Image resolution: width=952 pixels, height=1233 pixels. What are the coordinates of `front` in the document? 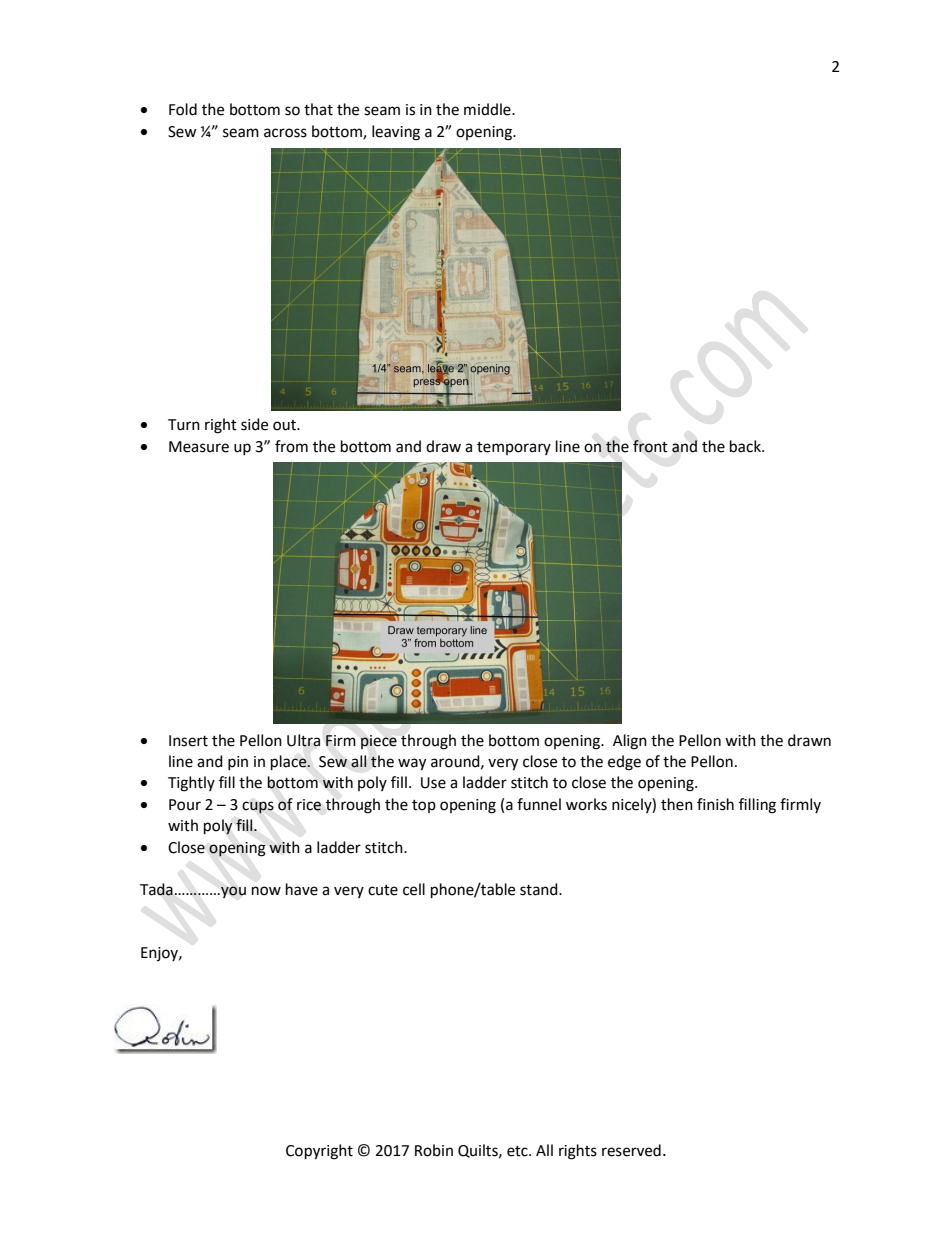 It's located at (650, 446).
